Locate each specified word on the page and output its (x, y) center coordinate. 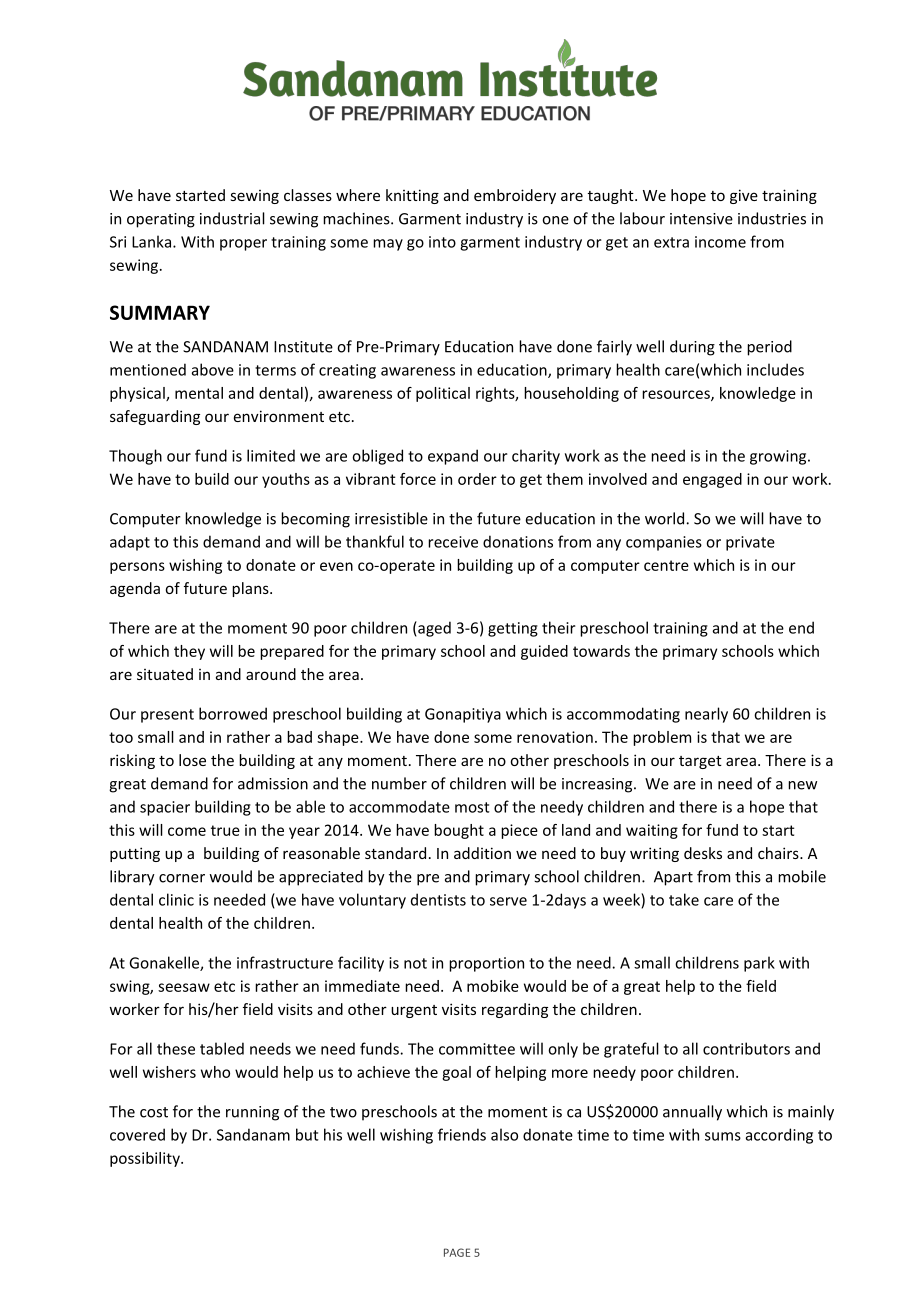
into (442, 242)
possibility (146, 1159)
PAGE (457, 1252)
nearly (706, 715)
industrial (232, 218)
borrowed (233, 713)
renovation (555, 737)
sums (723, 1136)
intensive (701, 219)
